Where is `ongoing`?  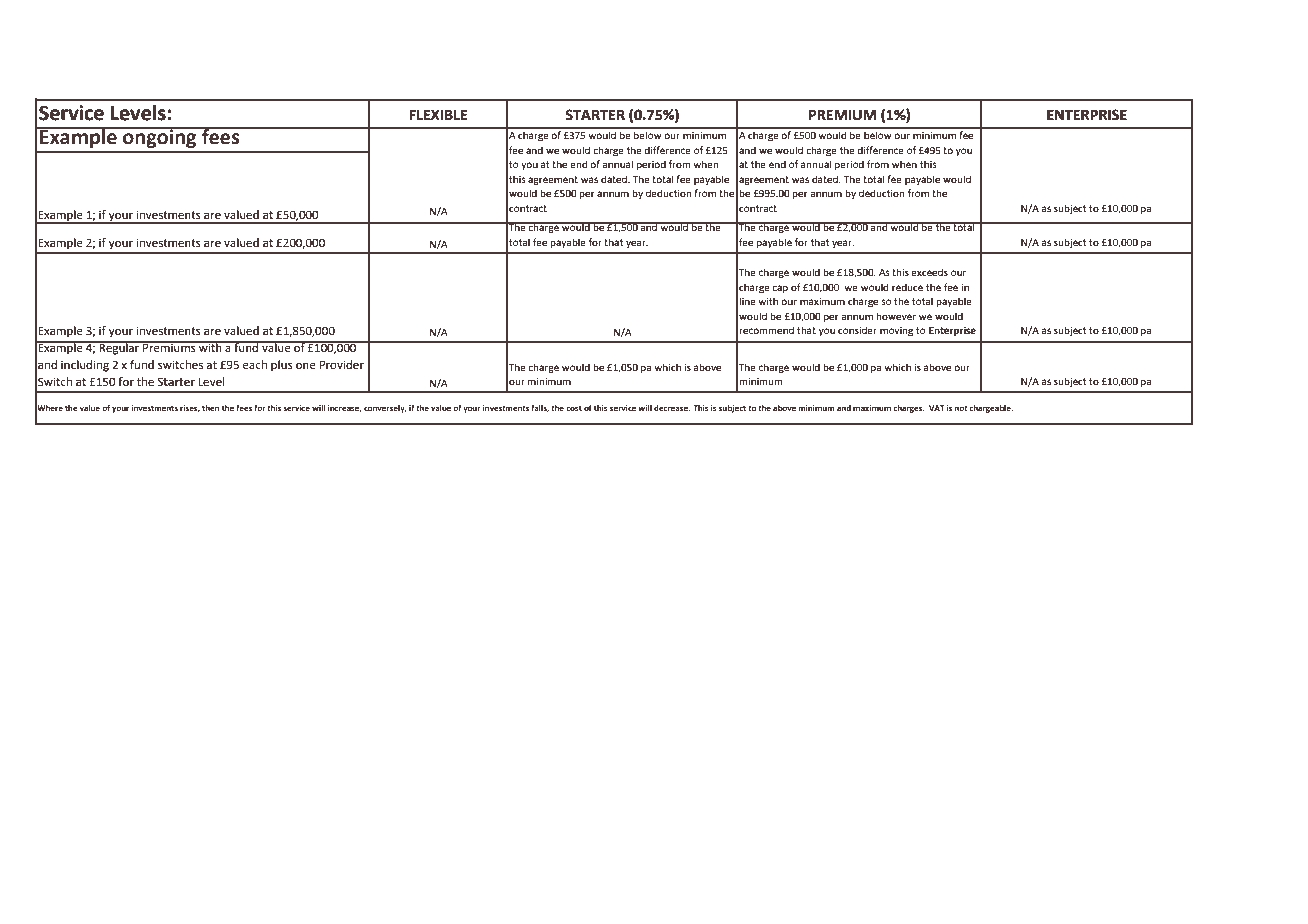
ongoing is located at coordinates (160, 137).
